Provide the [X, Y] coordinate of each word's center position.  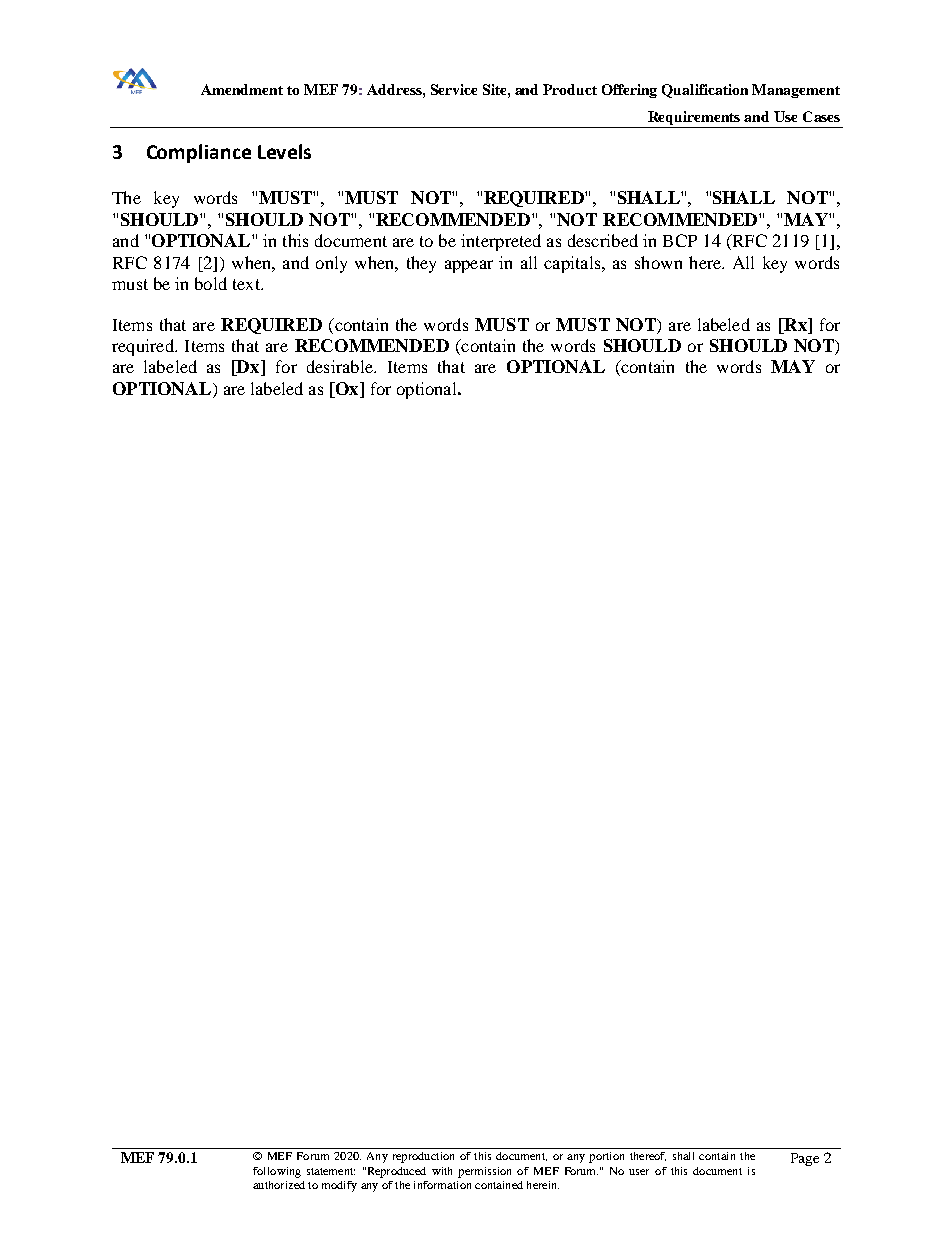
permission [484, 1172]
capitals [573, 264]
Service [454, 89]
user [639, 1172]
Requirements [694, 119]
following [277, 1172]
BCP [680, 240]
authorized [279, 1185]
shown [658, 262]
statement [331, 1171]
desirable [341, 366]
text [247, 284]
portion [606, 1157]
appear [469, 266]
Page [805, 1159]
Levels [284, 151]
